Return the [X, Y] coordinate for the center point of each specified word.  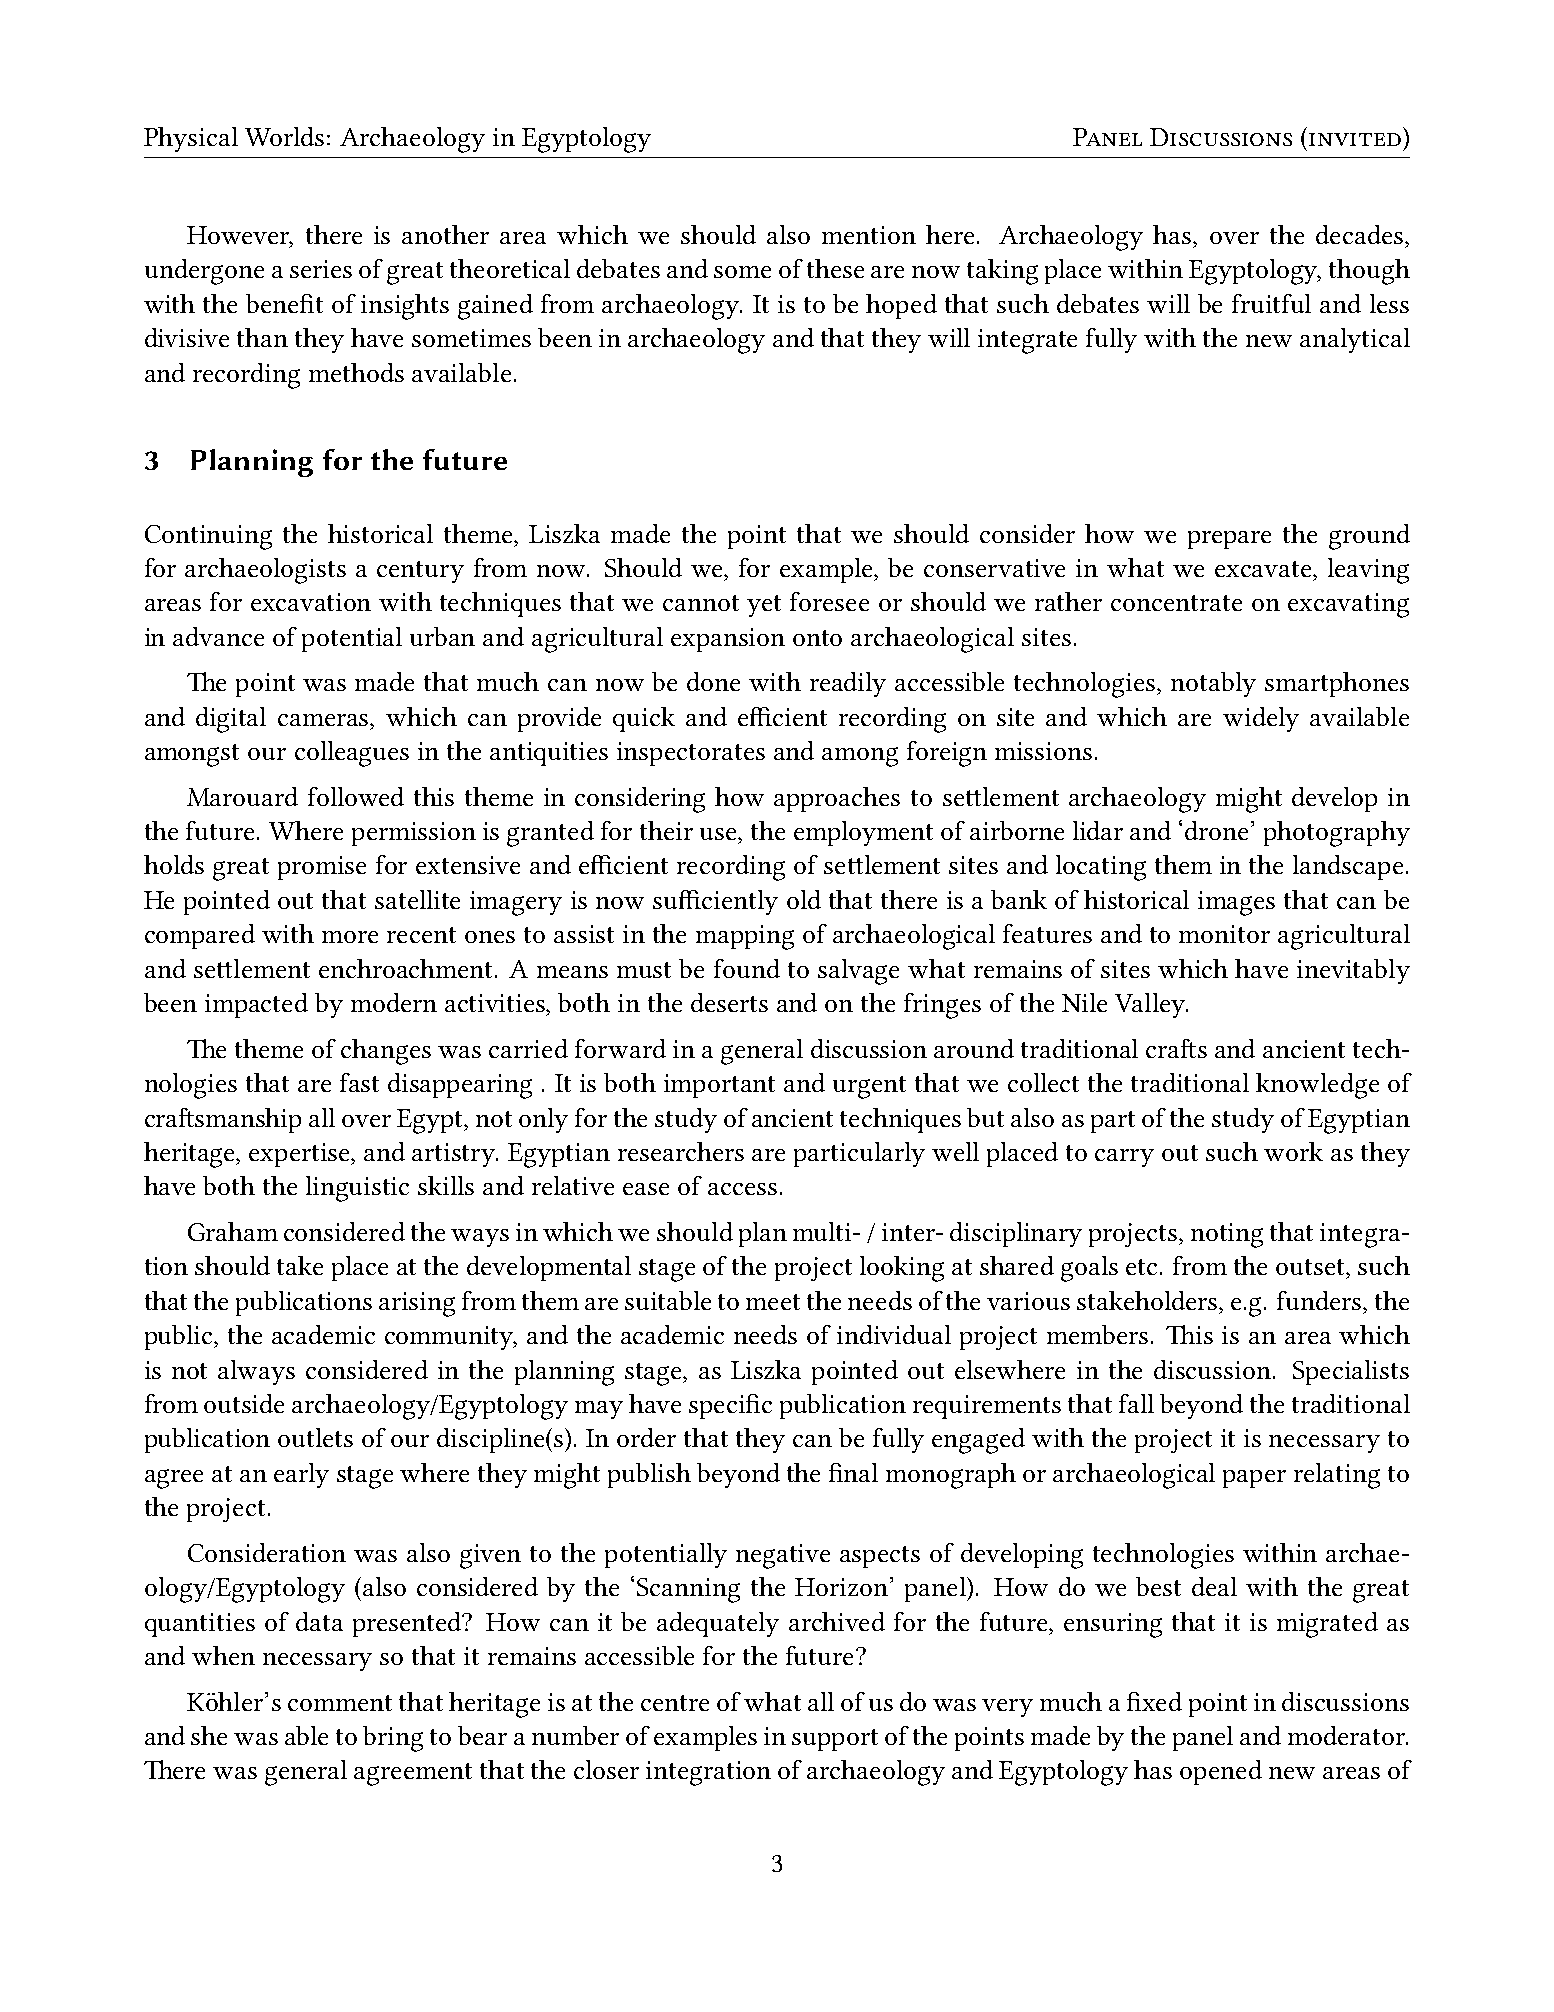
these [835, 268]
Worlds [284, 136]
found [747, 968]
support [835, 1740]
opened [1221, 1772]
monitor [1224, 934]
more [350, 937]
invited [1355, 139]
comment [340, 1703]
